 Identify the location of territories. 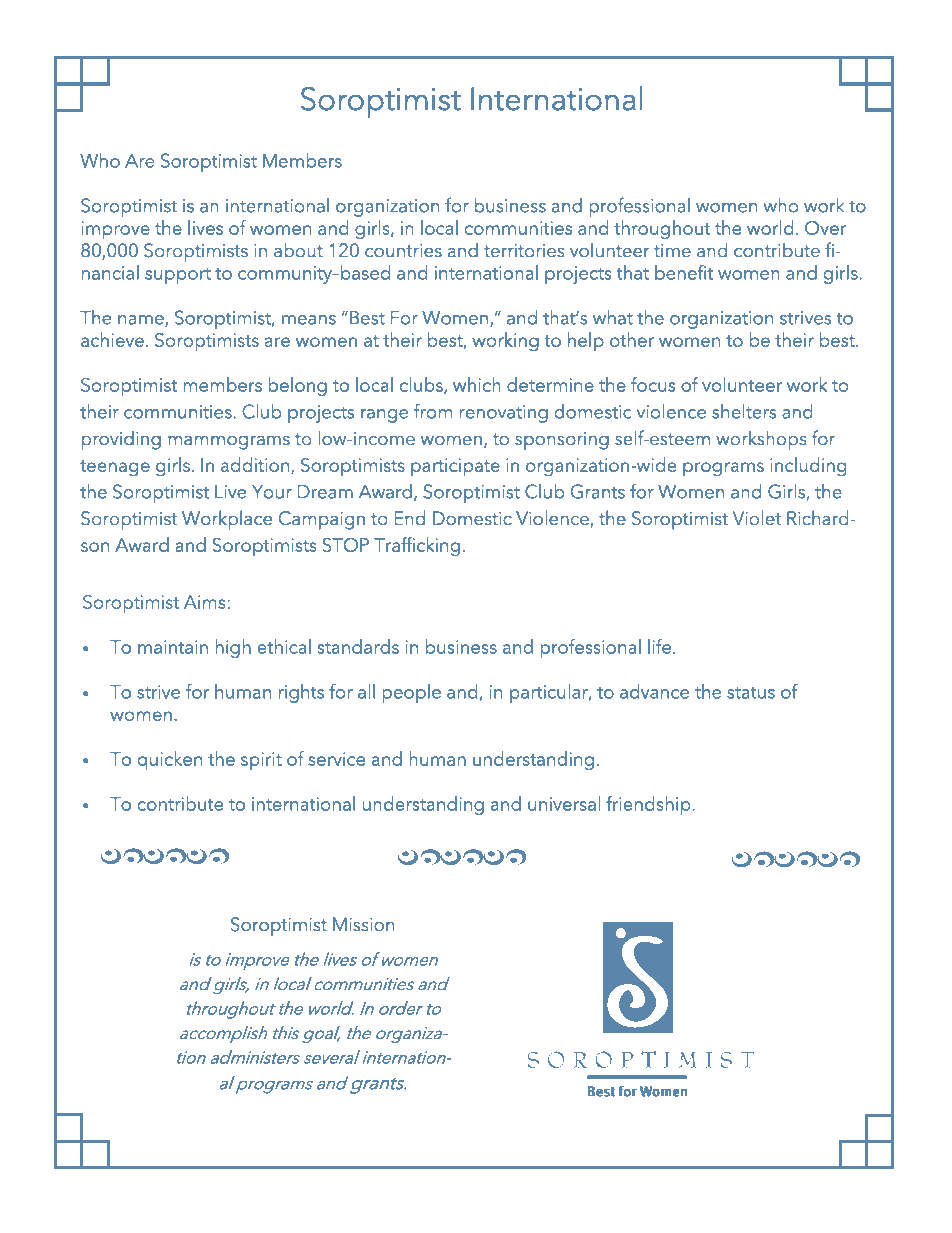
(524, 251).
